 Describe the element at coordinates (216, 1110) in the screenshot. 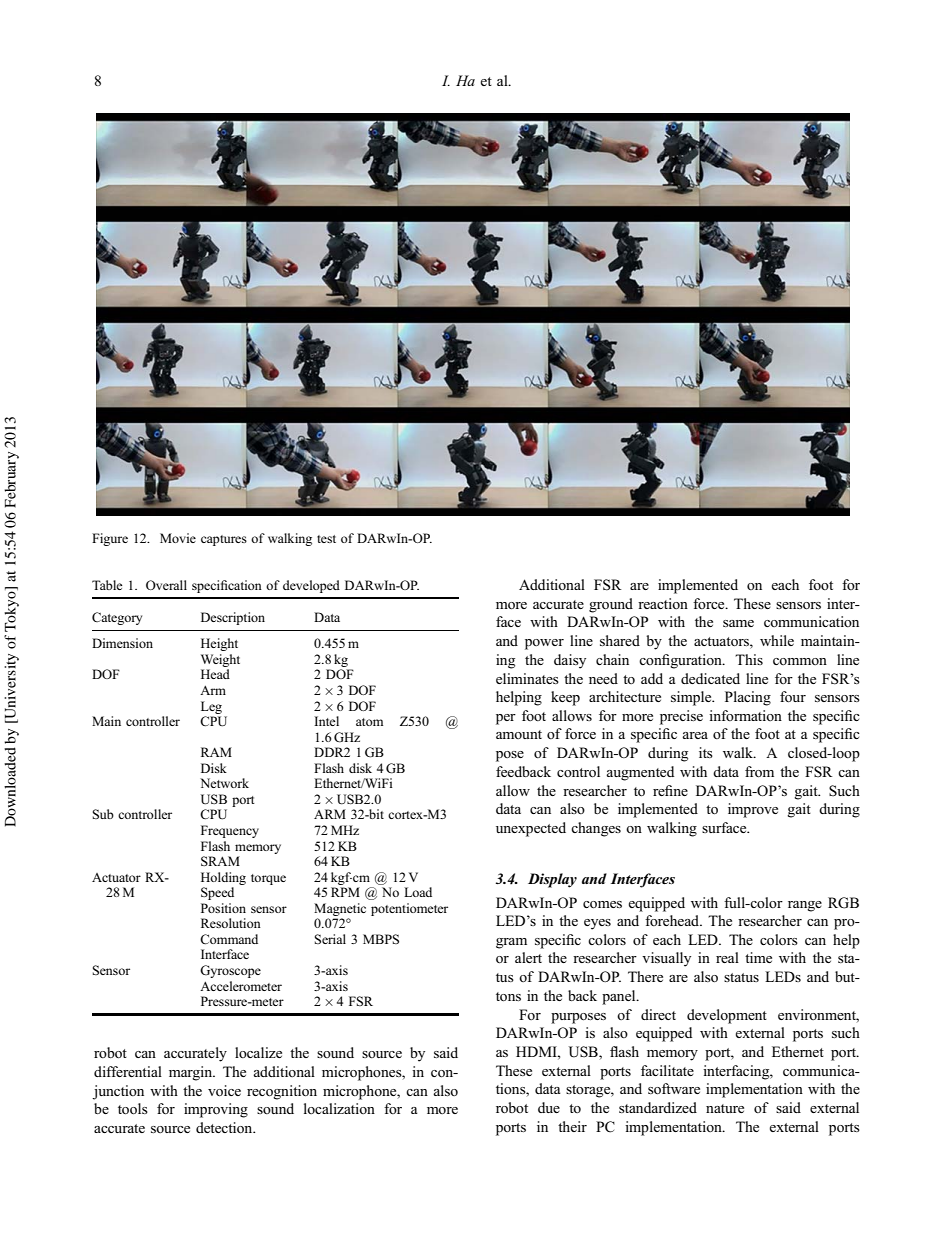

I see `improving` at that location.
